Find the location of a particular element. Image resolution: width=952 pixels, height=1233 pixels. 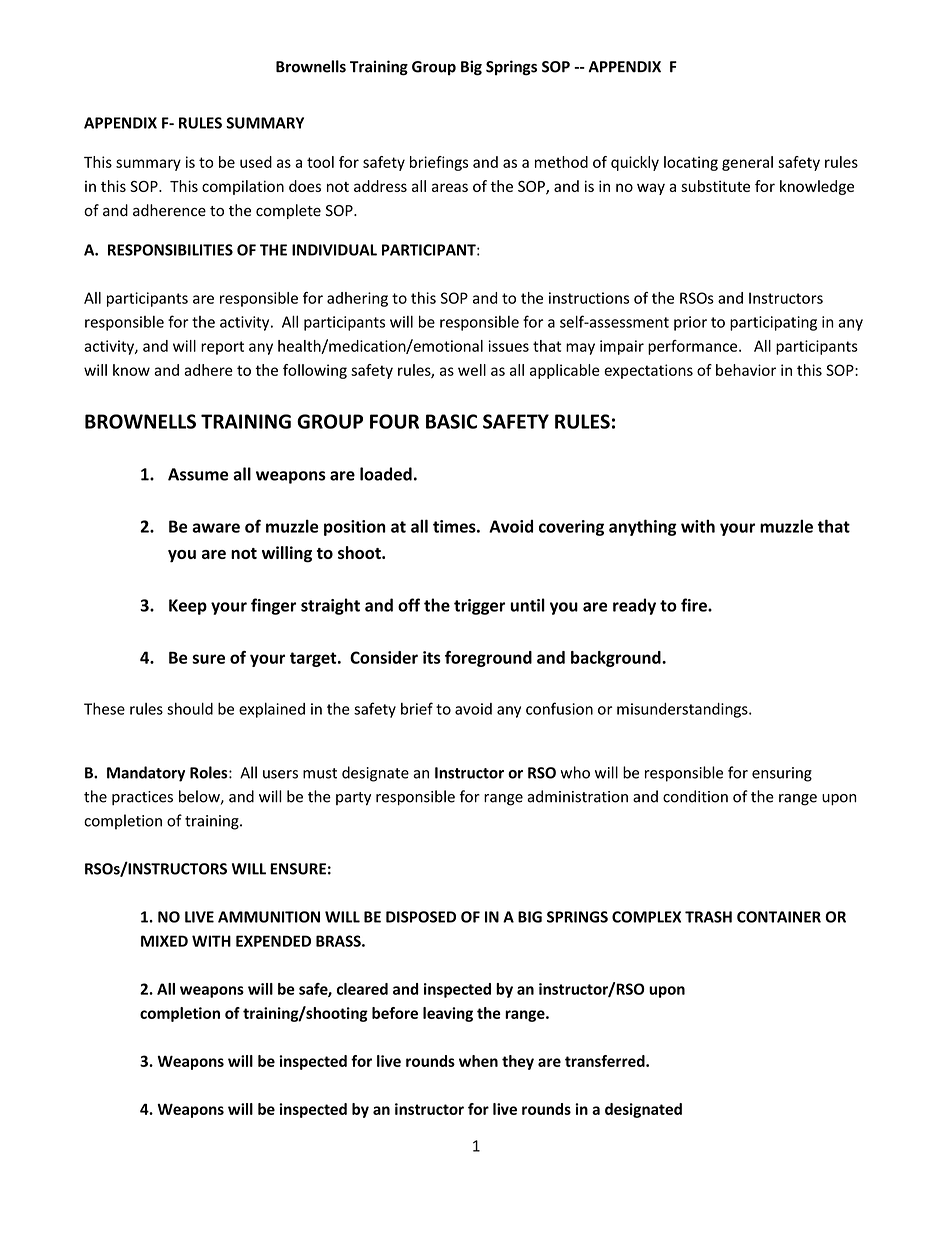

compilation is located at coordinates (243, 187).
